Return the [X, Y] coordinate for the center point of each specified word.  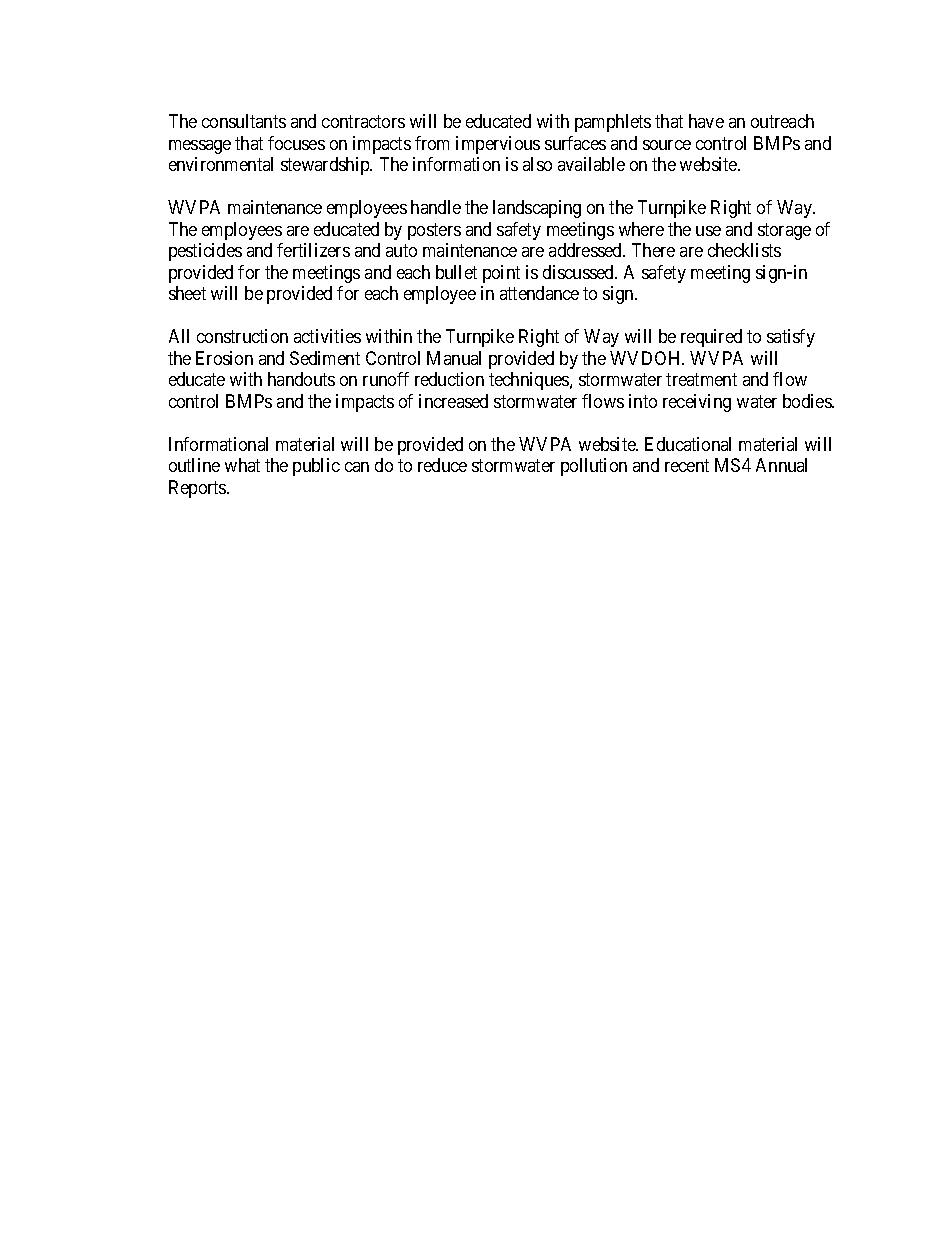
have [706, 121]
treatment [701, 379]
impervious [498, 145]
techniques [530, 381]
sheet [187, 293]
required [711, 338]
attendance [539, 293]
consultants [244, 121]
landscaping [537, 209]
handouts [301, 379]
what [242, 465]
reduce [442, 465]
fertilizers [313, 250]
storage [784, 231]
